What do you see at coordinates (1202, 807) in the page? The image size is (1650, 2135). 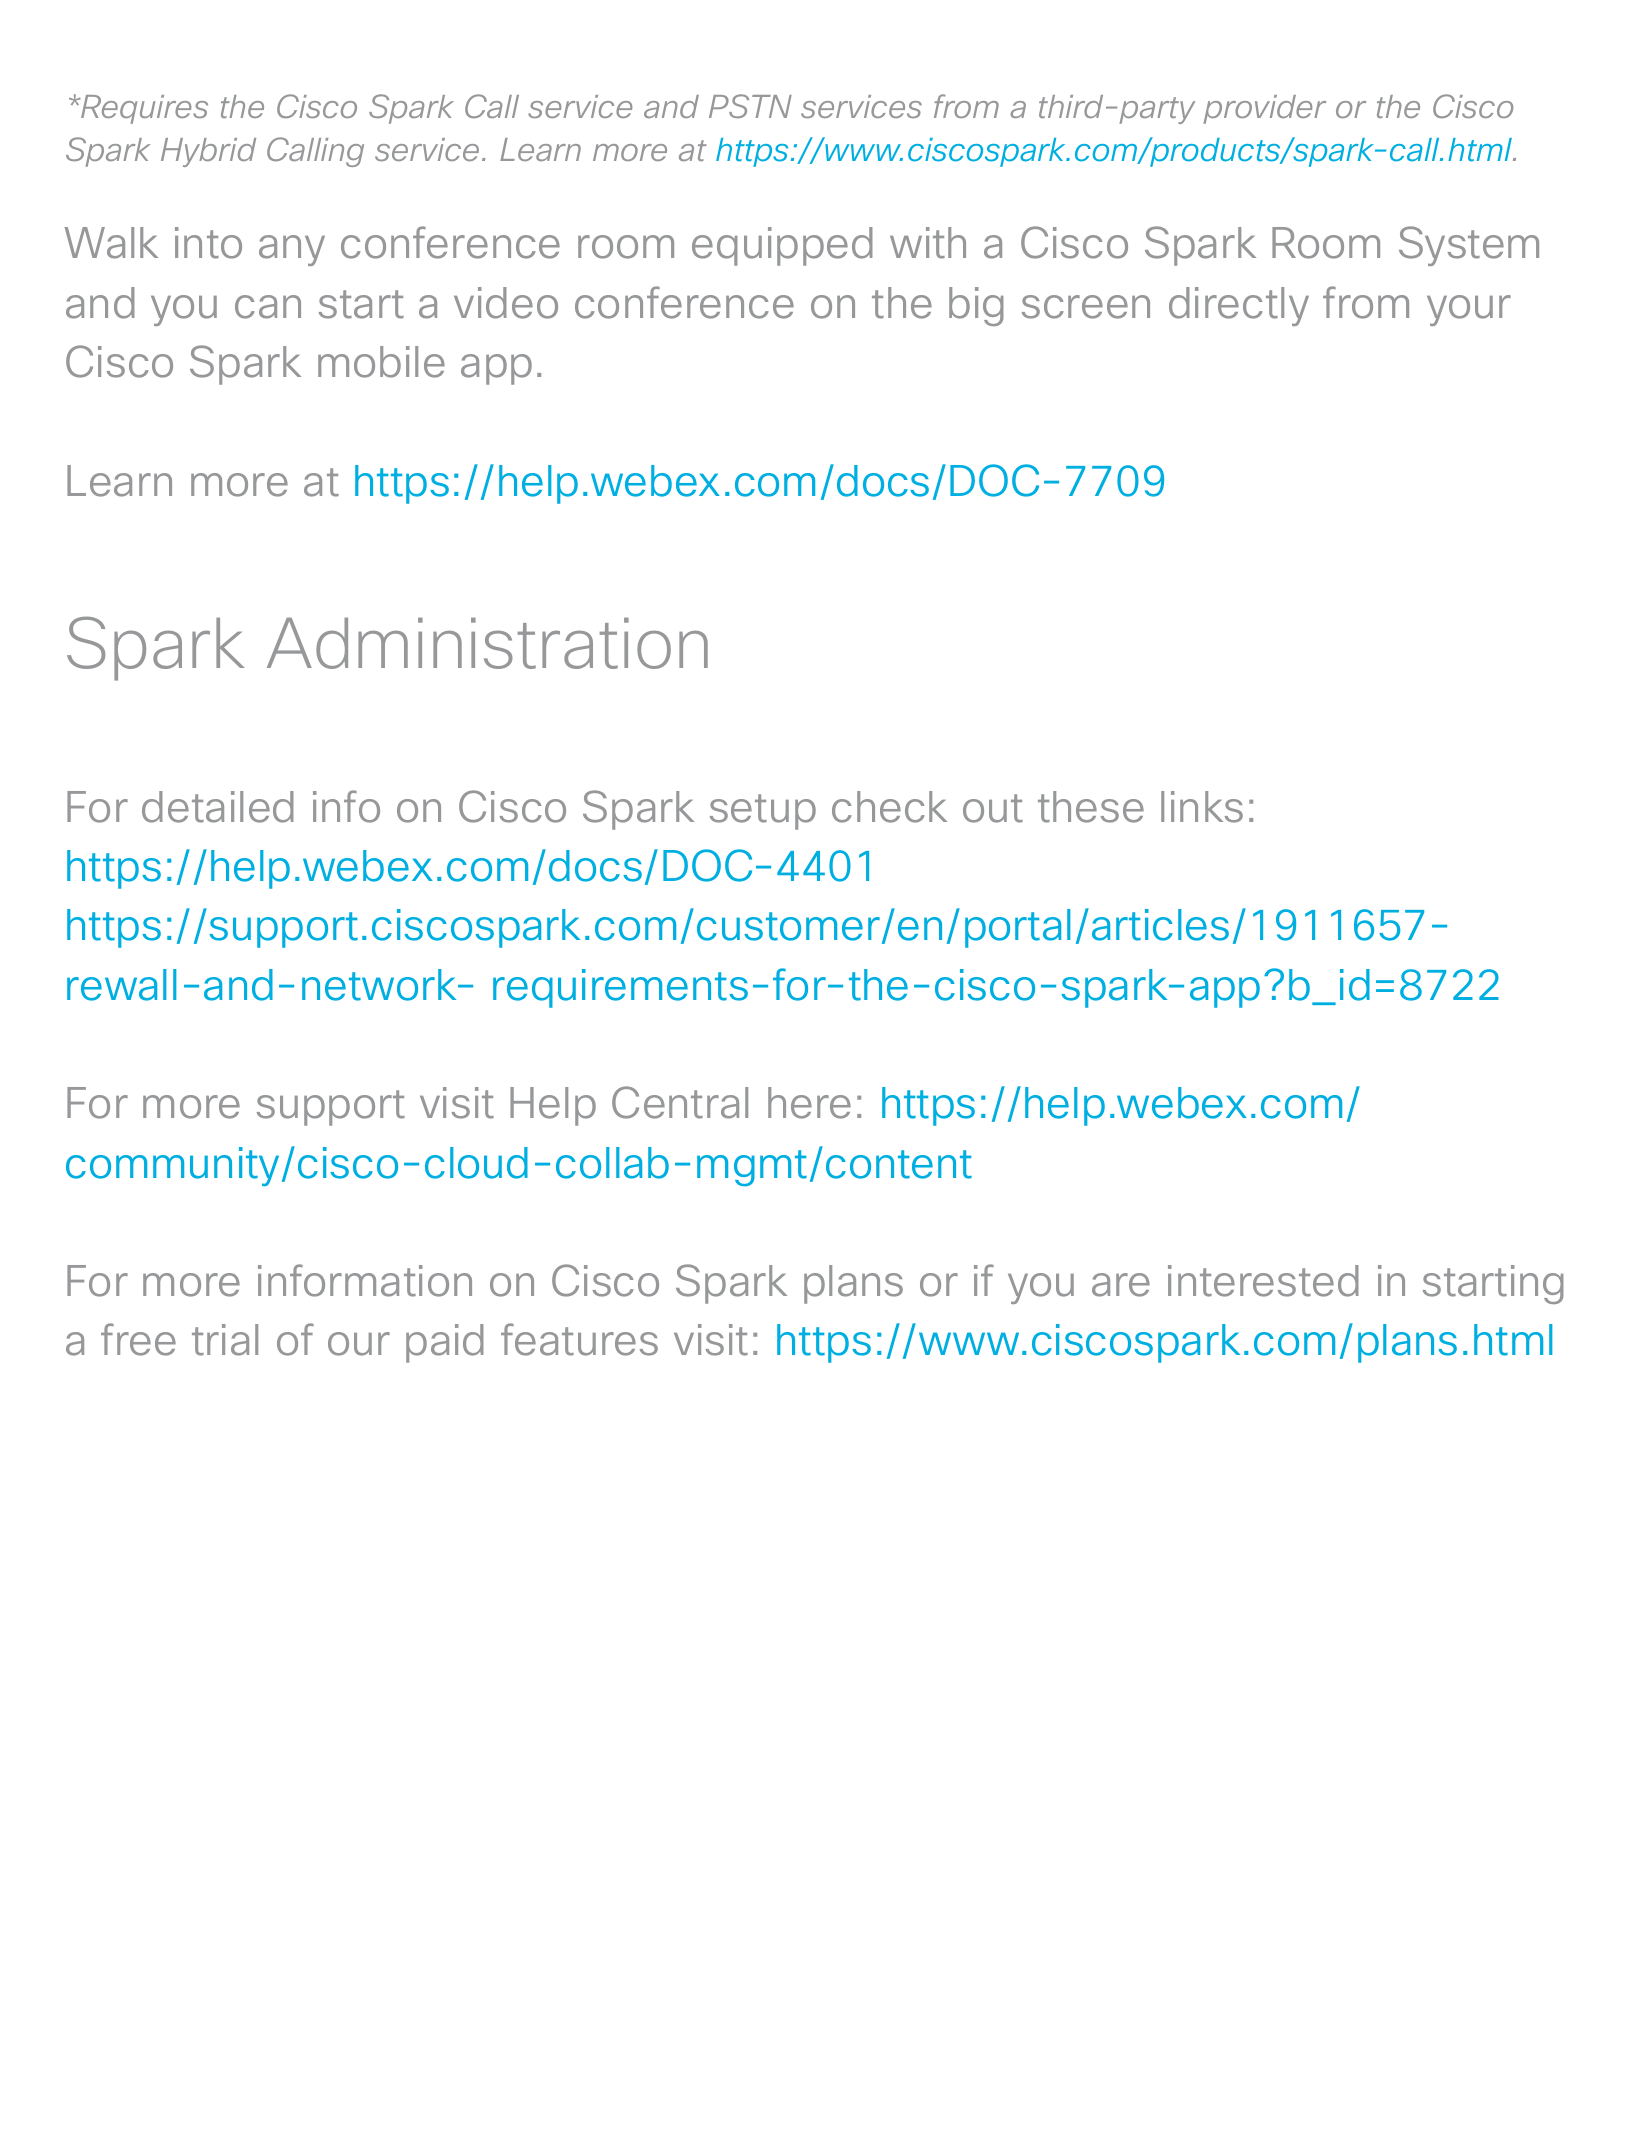 I see `links` at bounding box center [1202, 807].
